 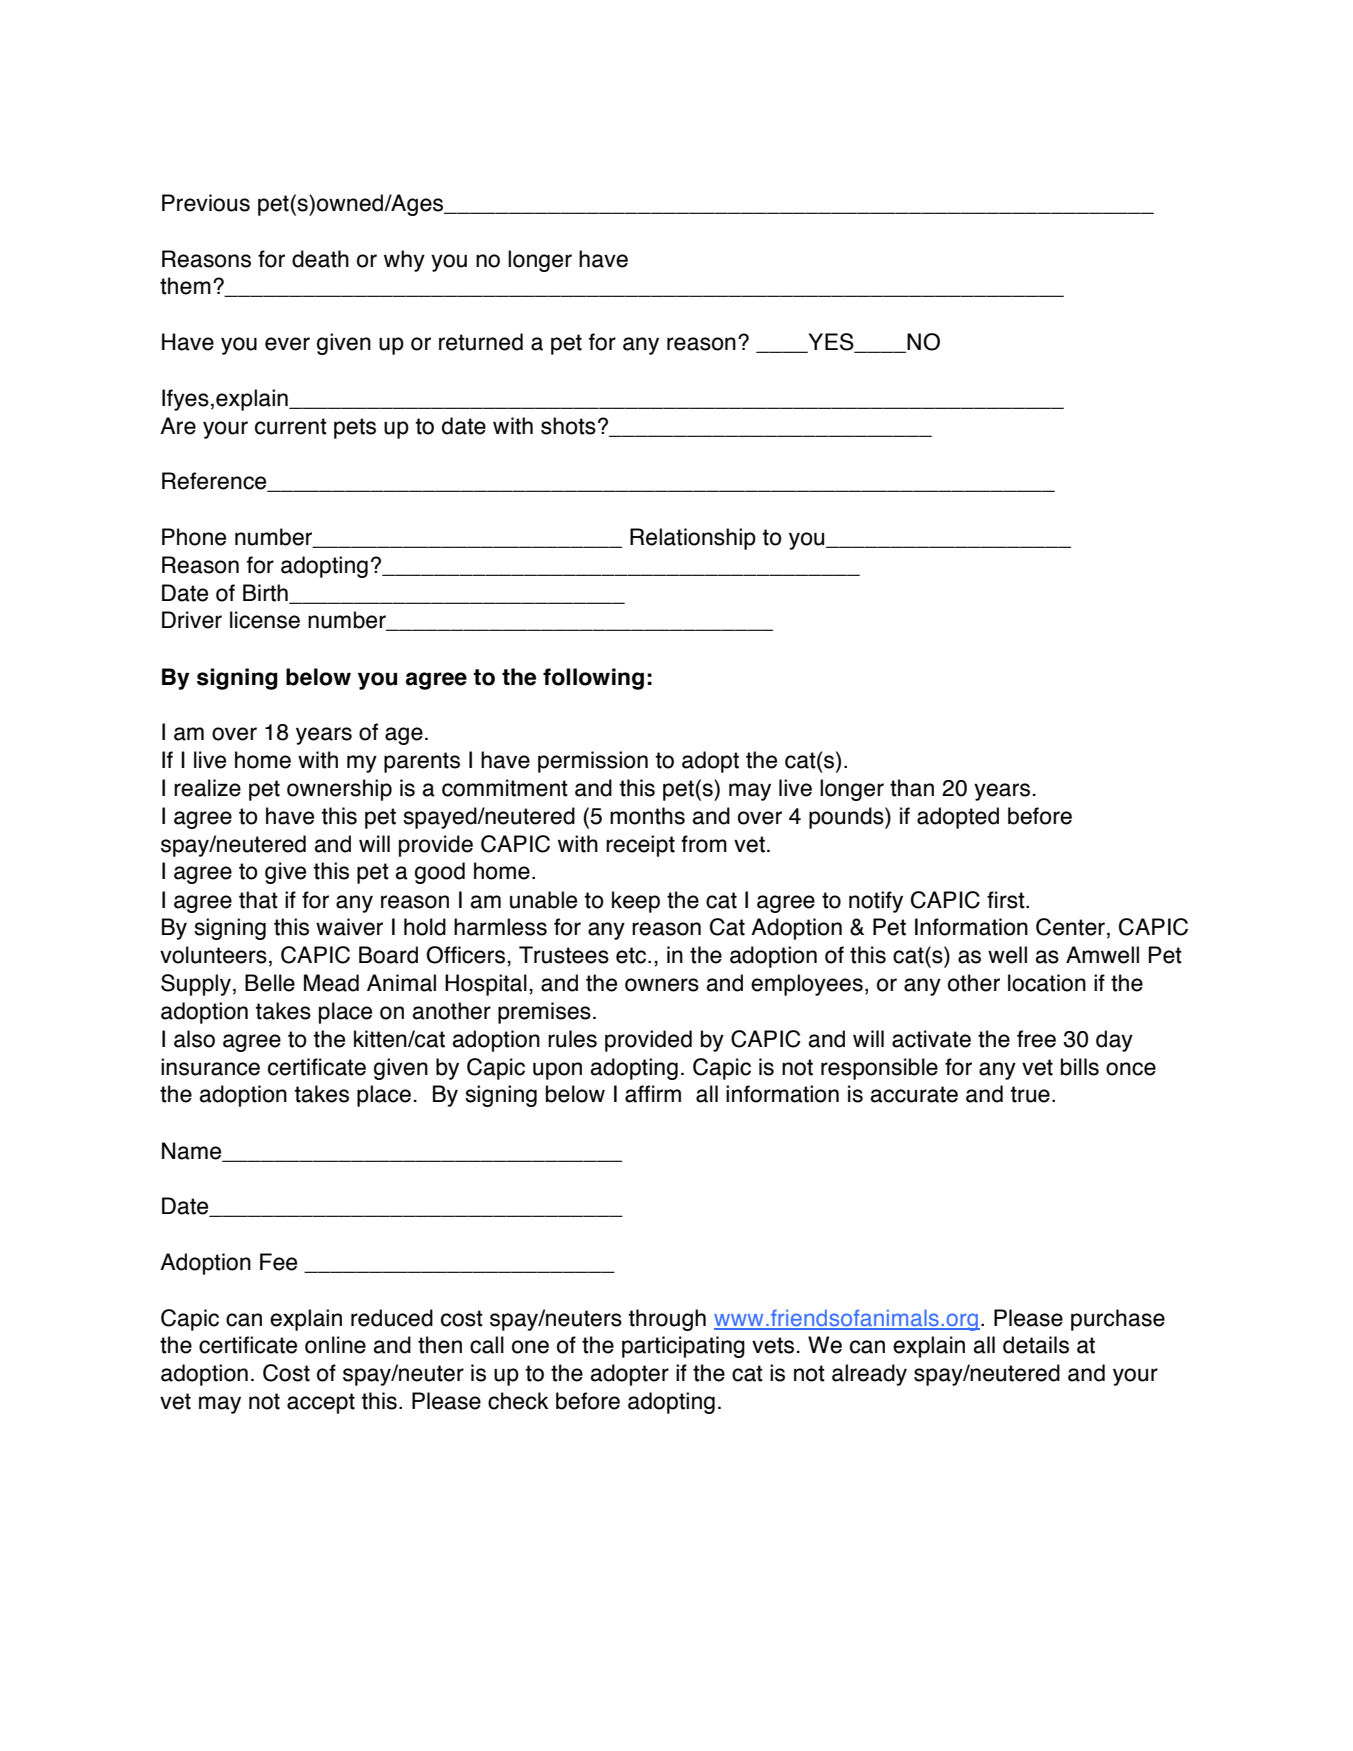 I want to click on waiver, so click(x=349, y=927).
